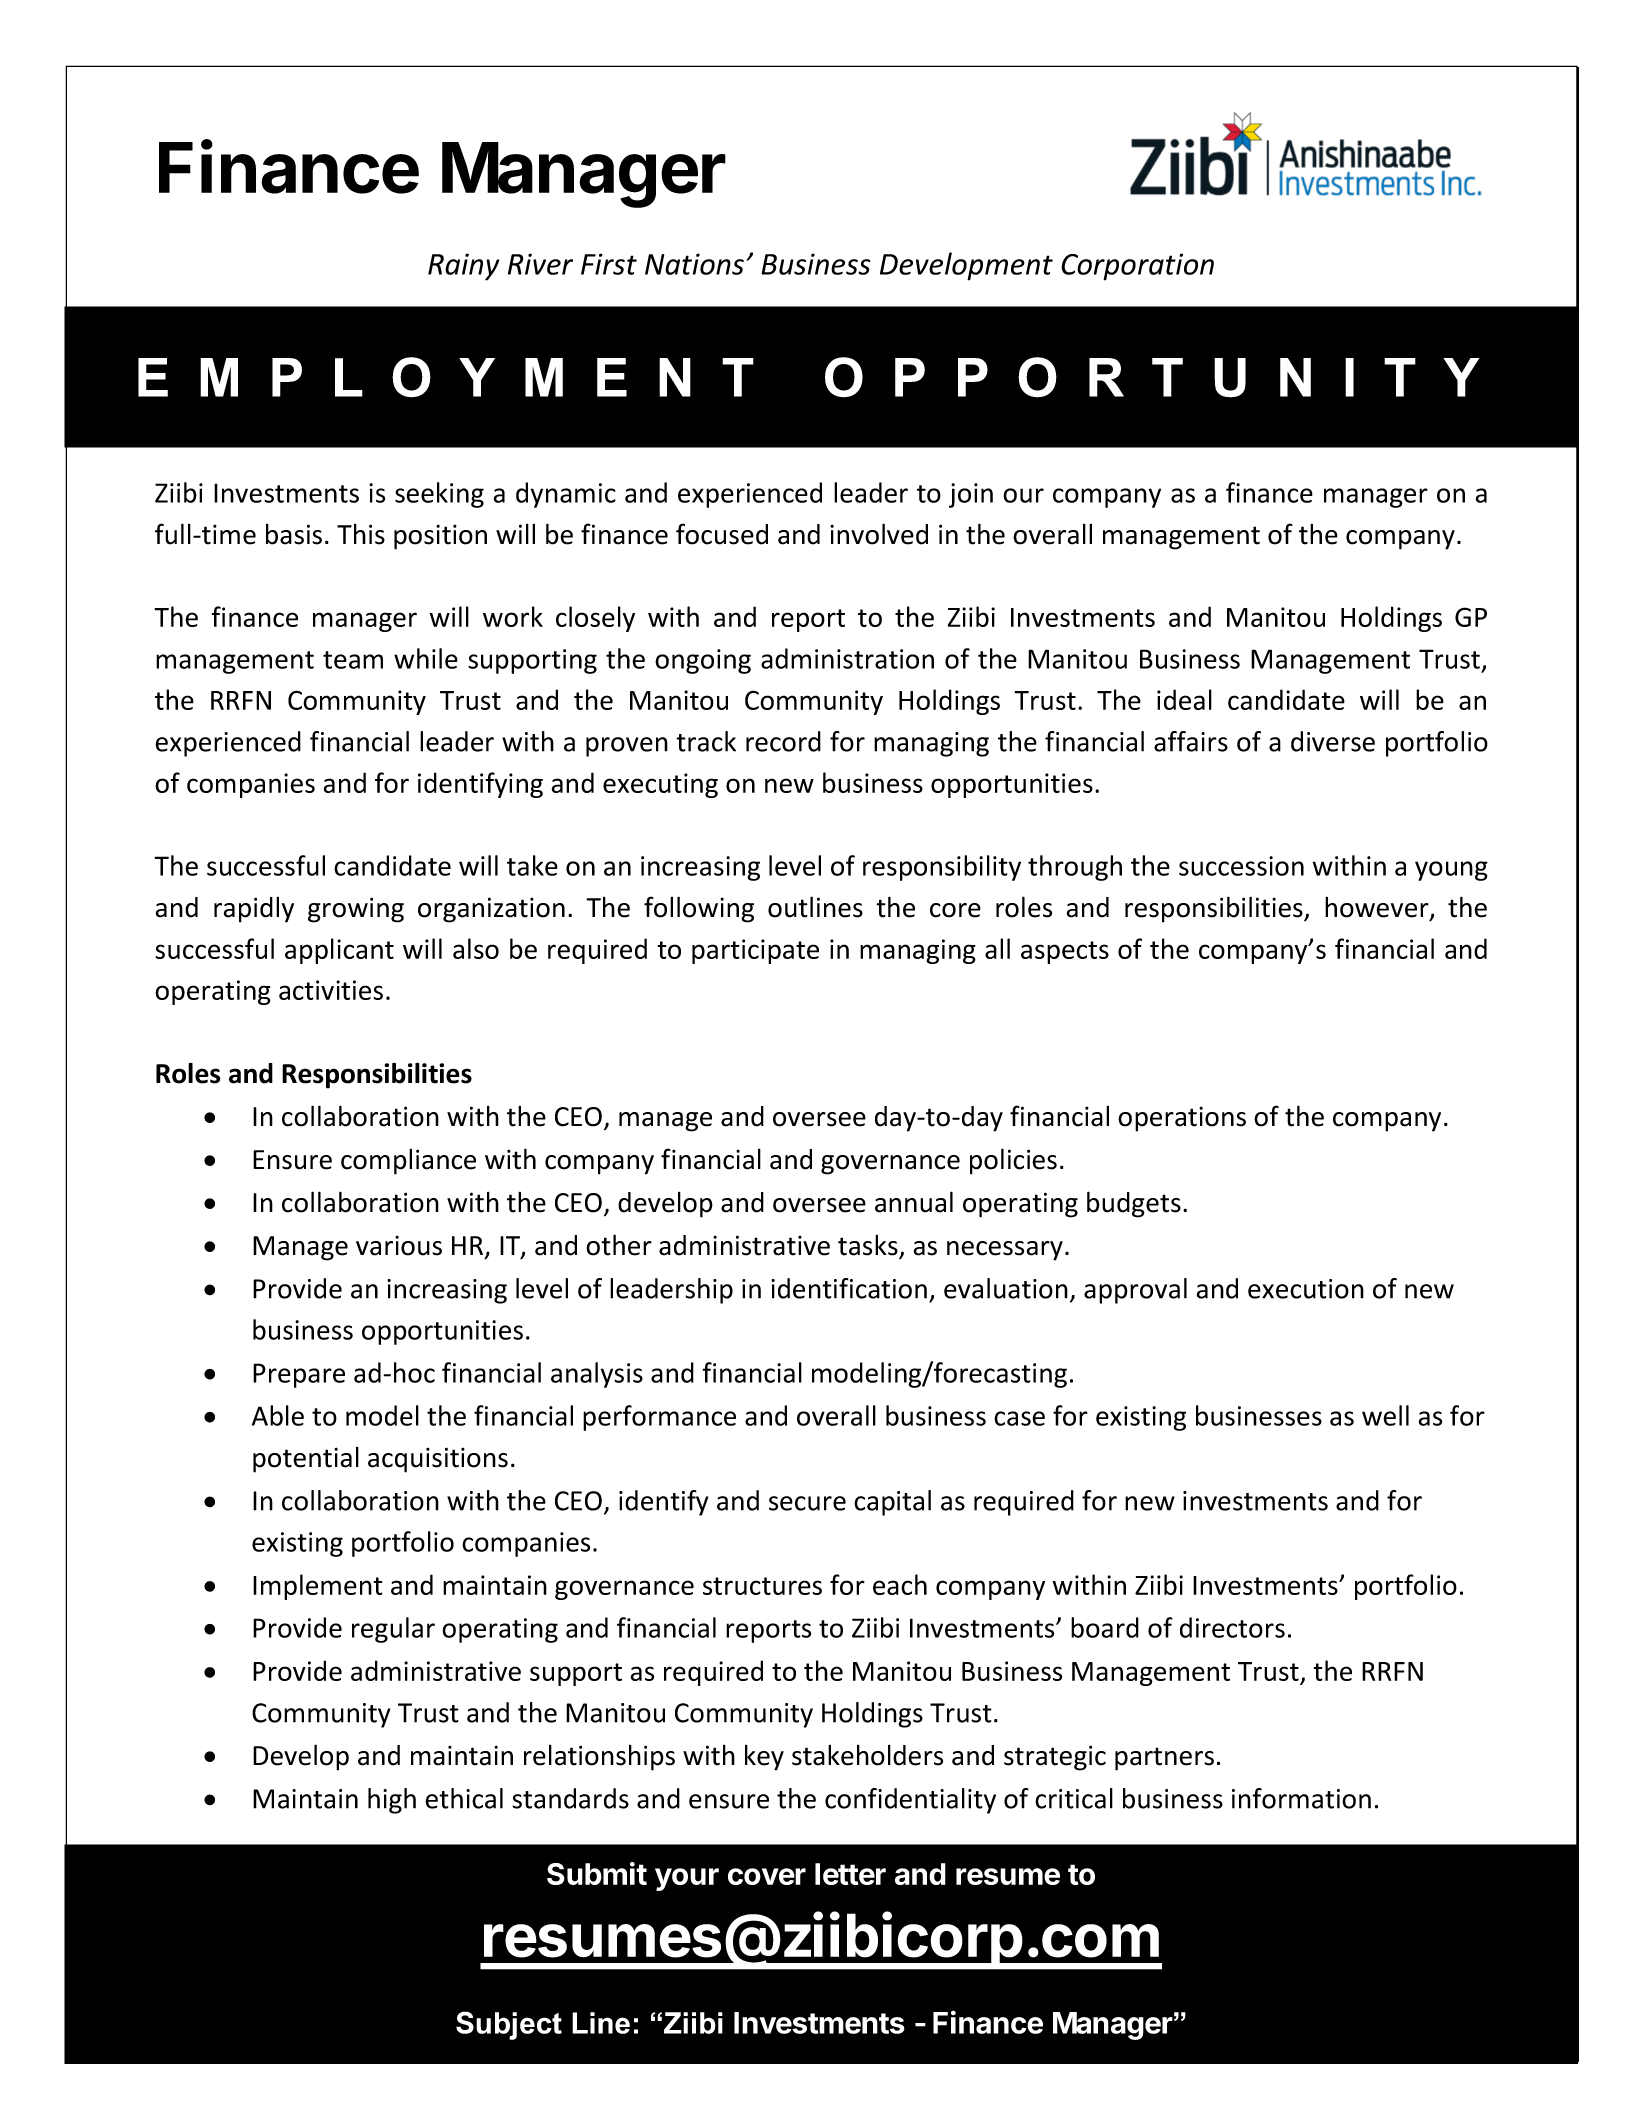  What do you see at coordinates (942, 868) in the document?
I see `responsibility` at bounding box center [942, 868].
